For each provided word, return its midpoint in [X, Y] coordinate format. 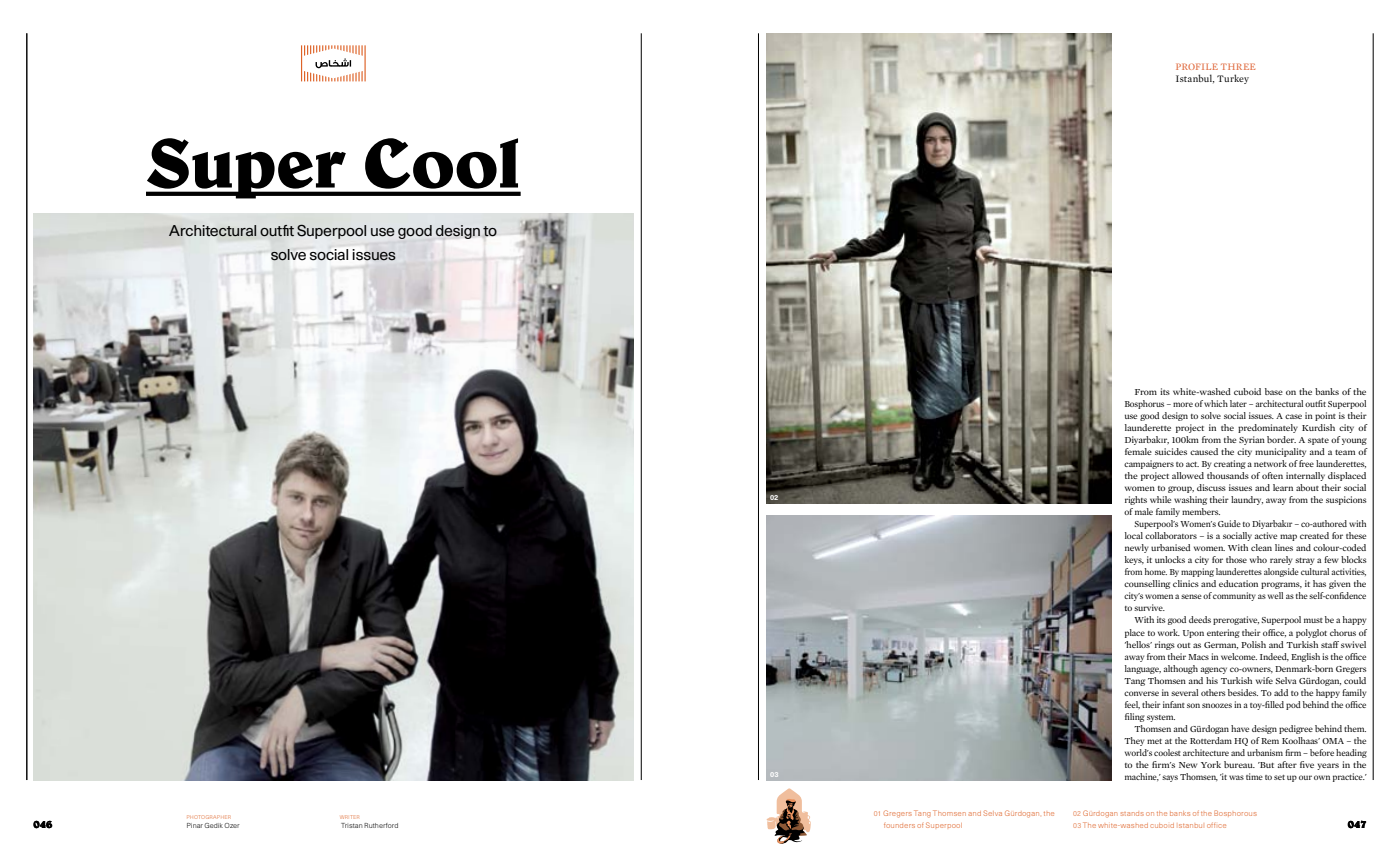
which [1216, 403]
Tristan [352, 825]
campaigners [1149, 464]
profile [1197, 66]
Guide [1229, 523]
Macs [1198, 657]
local [1134, 535]
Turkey [1233, 79]
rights [1136, 500]
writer [350, 817]
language [1143, 669]
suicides [1171, 451]
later [1238, 403]
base [1274, 391]
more [1183, 404]
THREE [1238, 66]
